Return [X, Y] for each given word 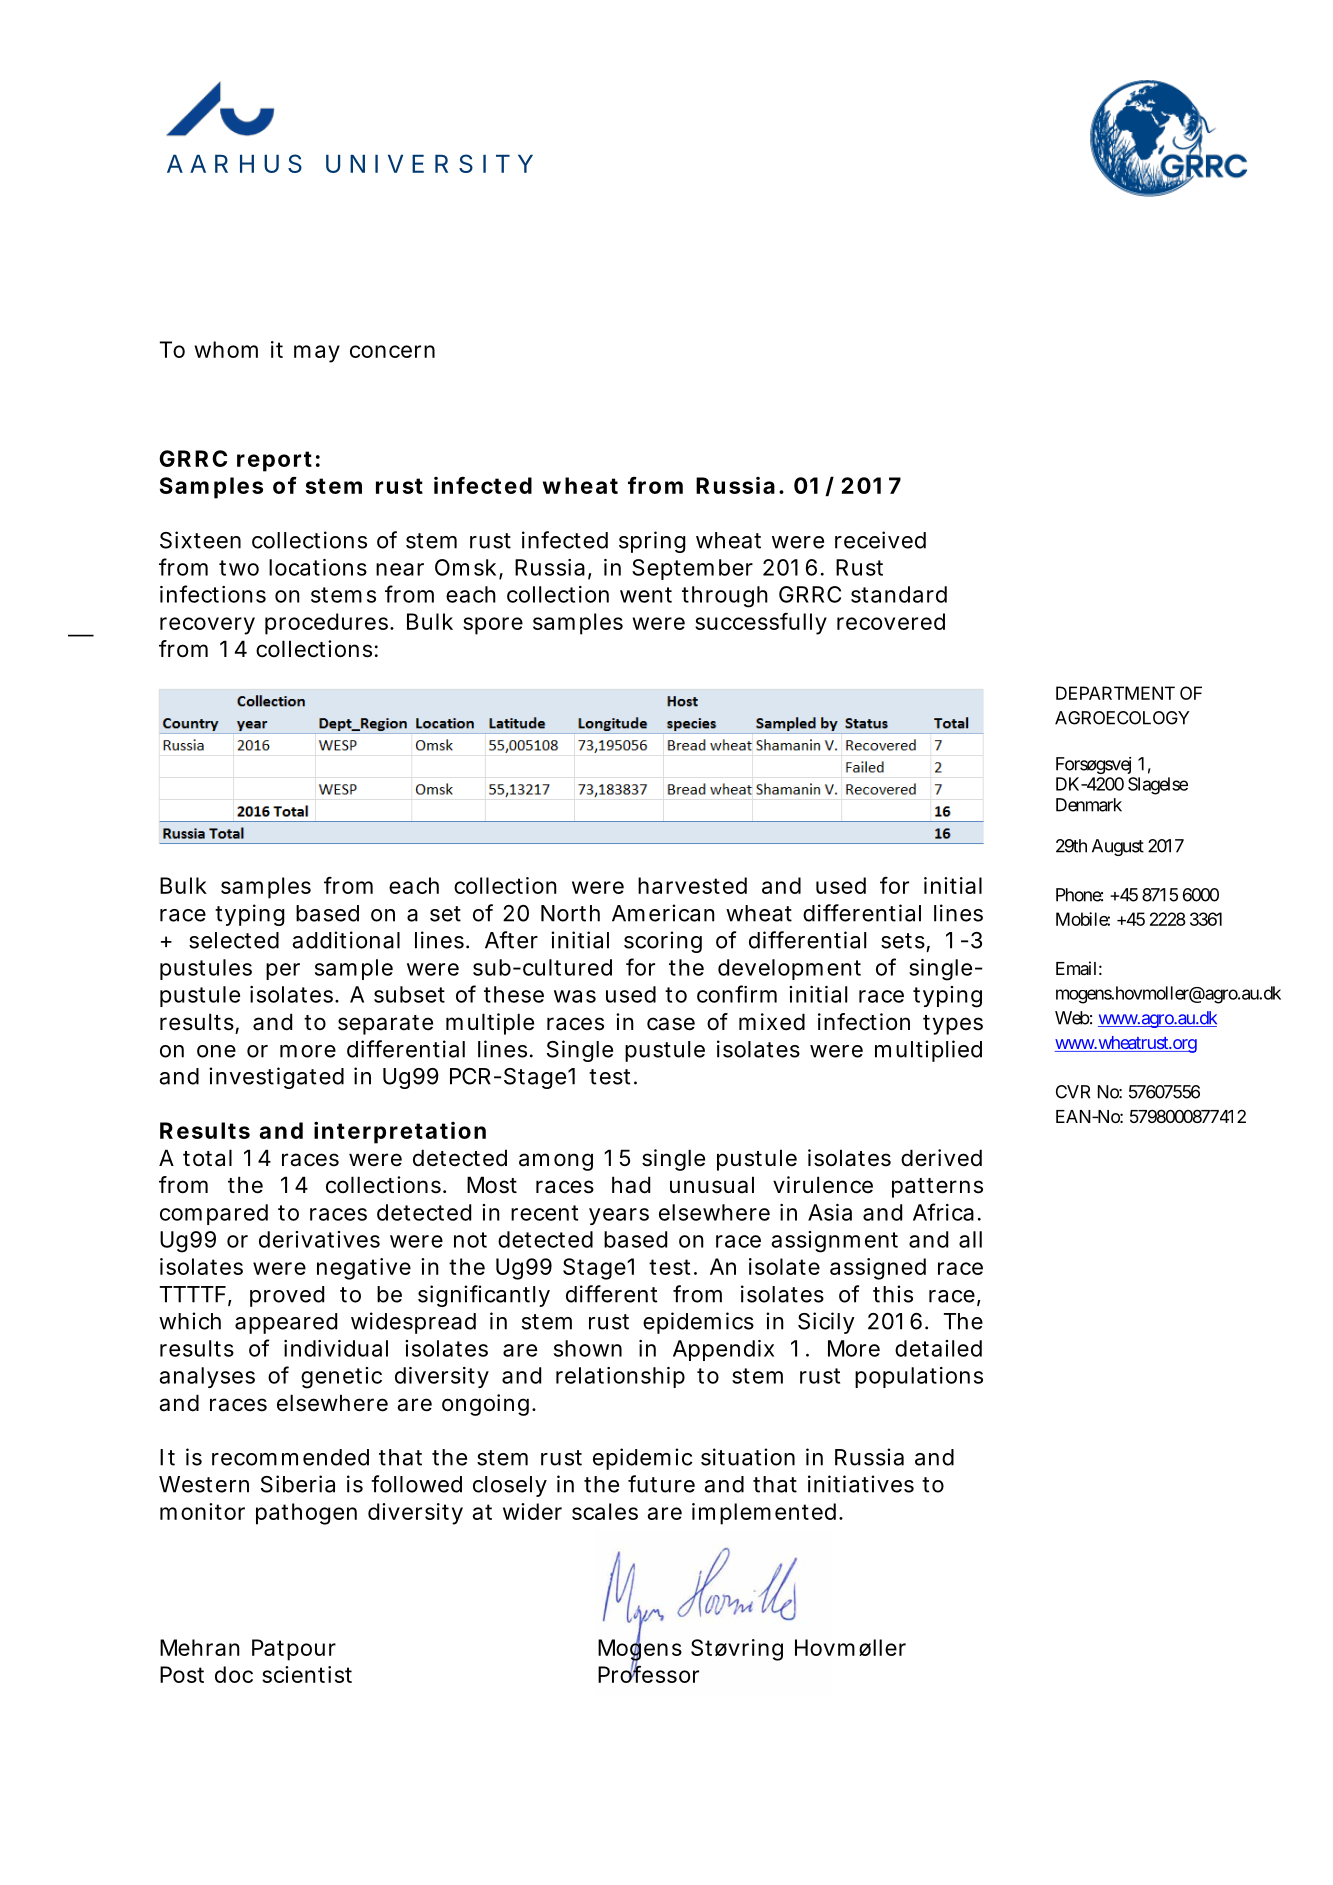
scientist [307, 1674]
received [880, 540]
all [970, 1239]
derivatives [319, 1239]
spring [652, 542]
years [619, 1216]
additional [346, 940]
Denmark [1089, 805]
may [317, 354]
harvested [692, 885]
